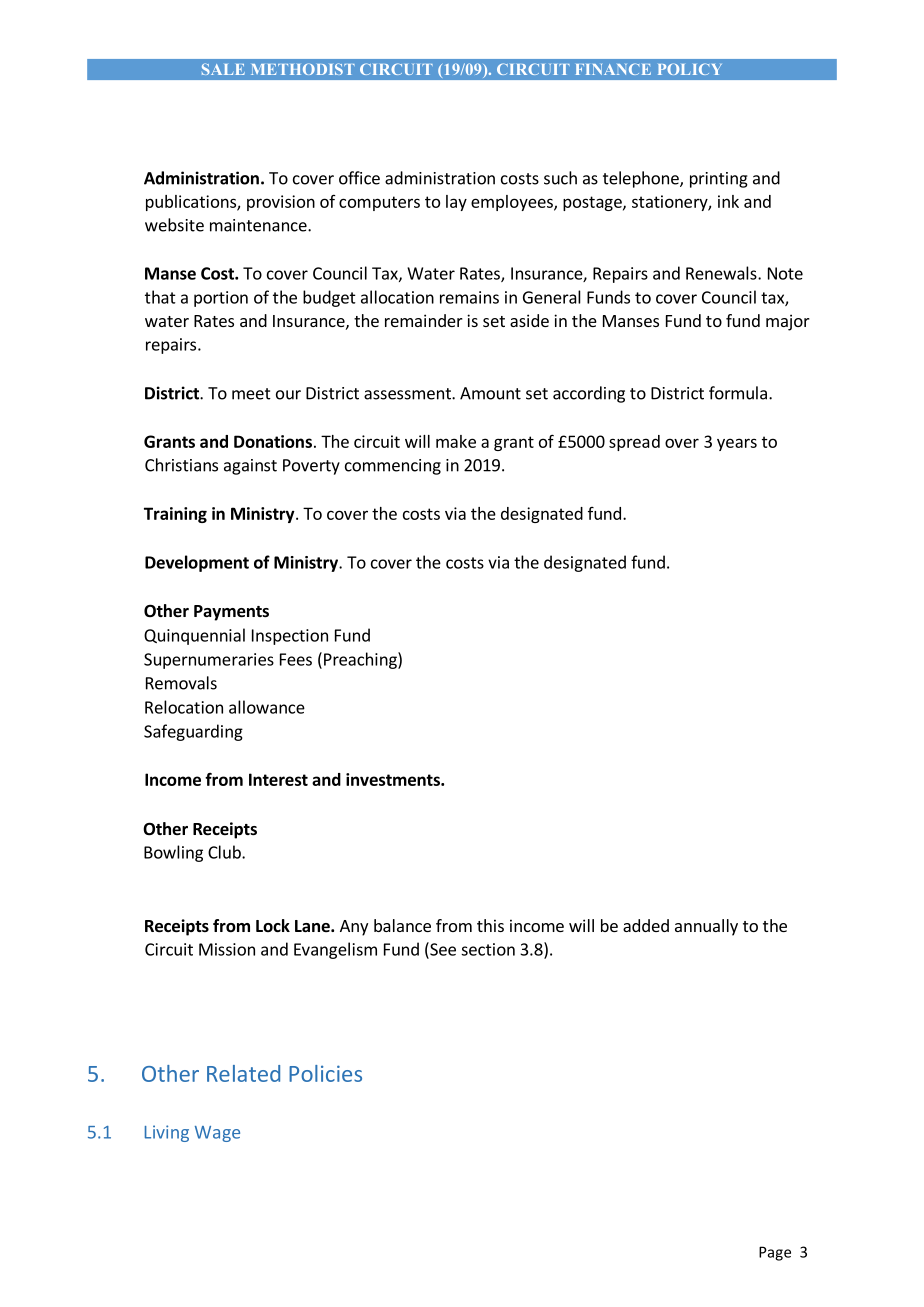 This screenshot has width=924, height=1307. I want to click on years, so click(737, 444).
